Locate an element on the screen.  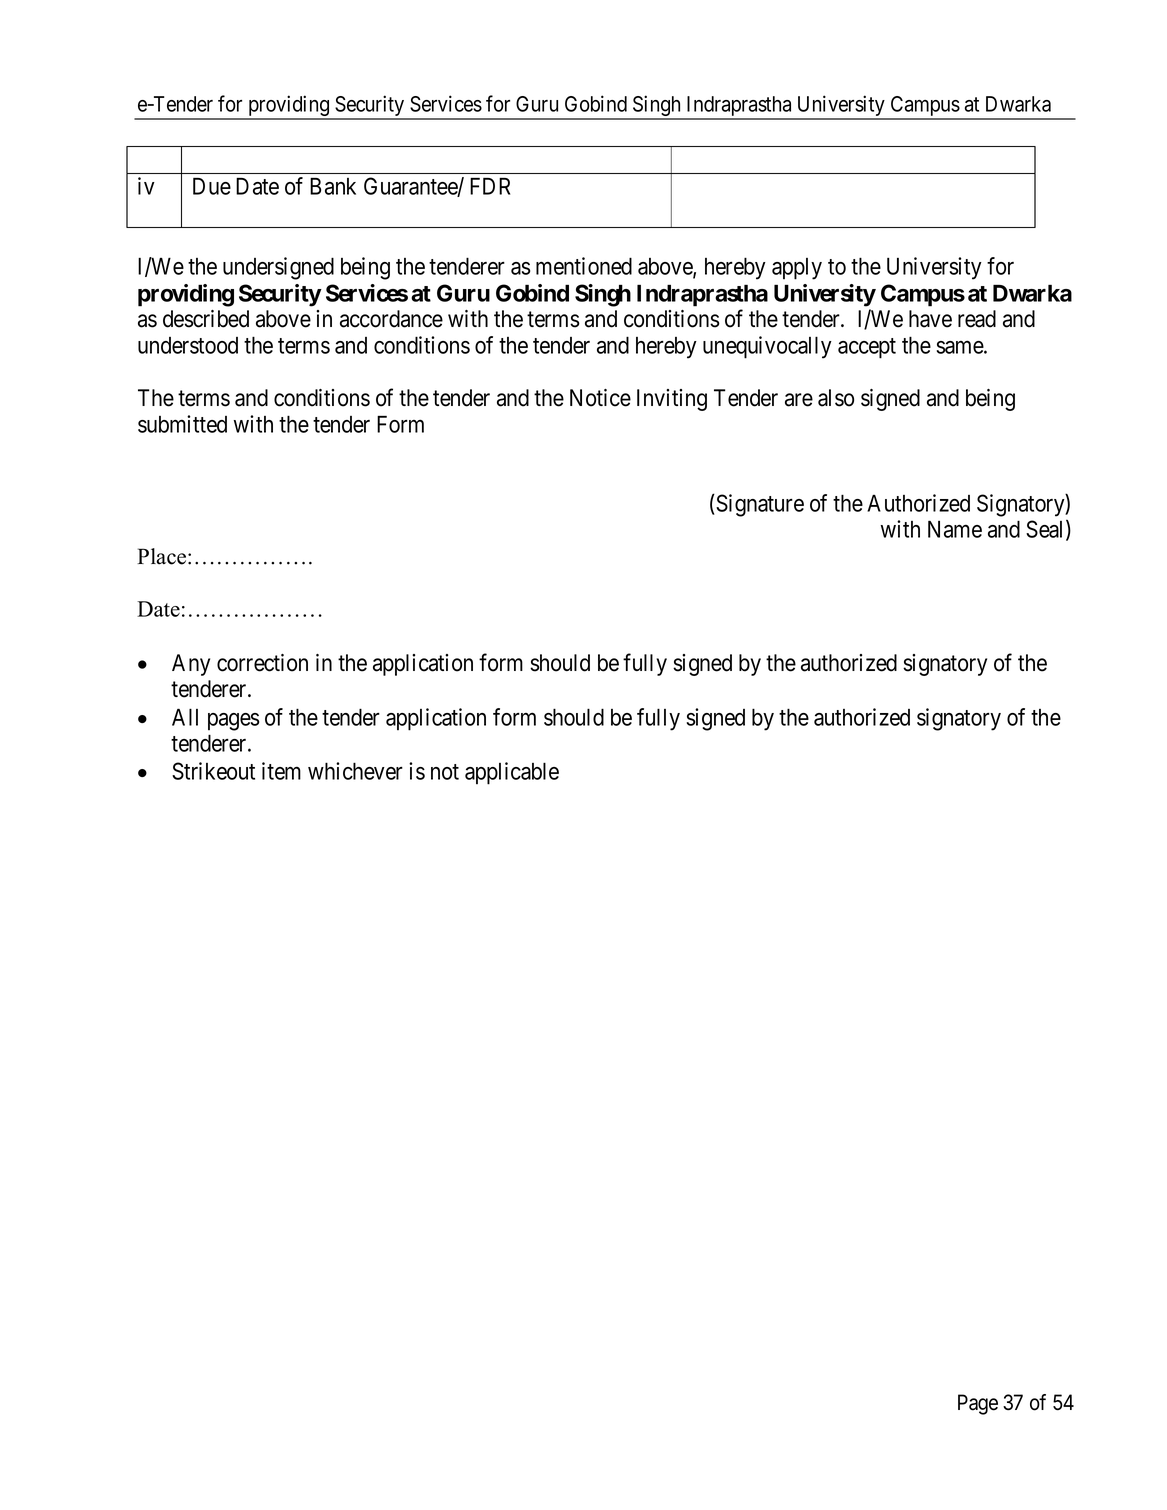
applicable is located at coordinates (512, 773).
